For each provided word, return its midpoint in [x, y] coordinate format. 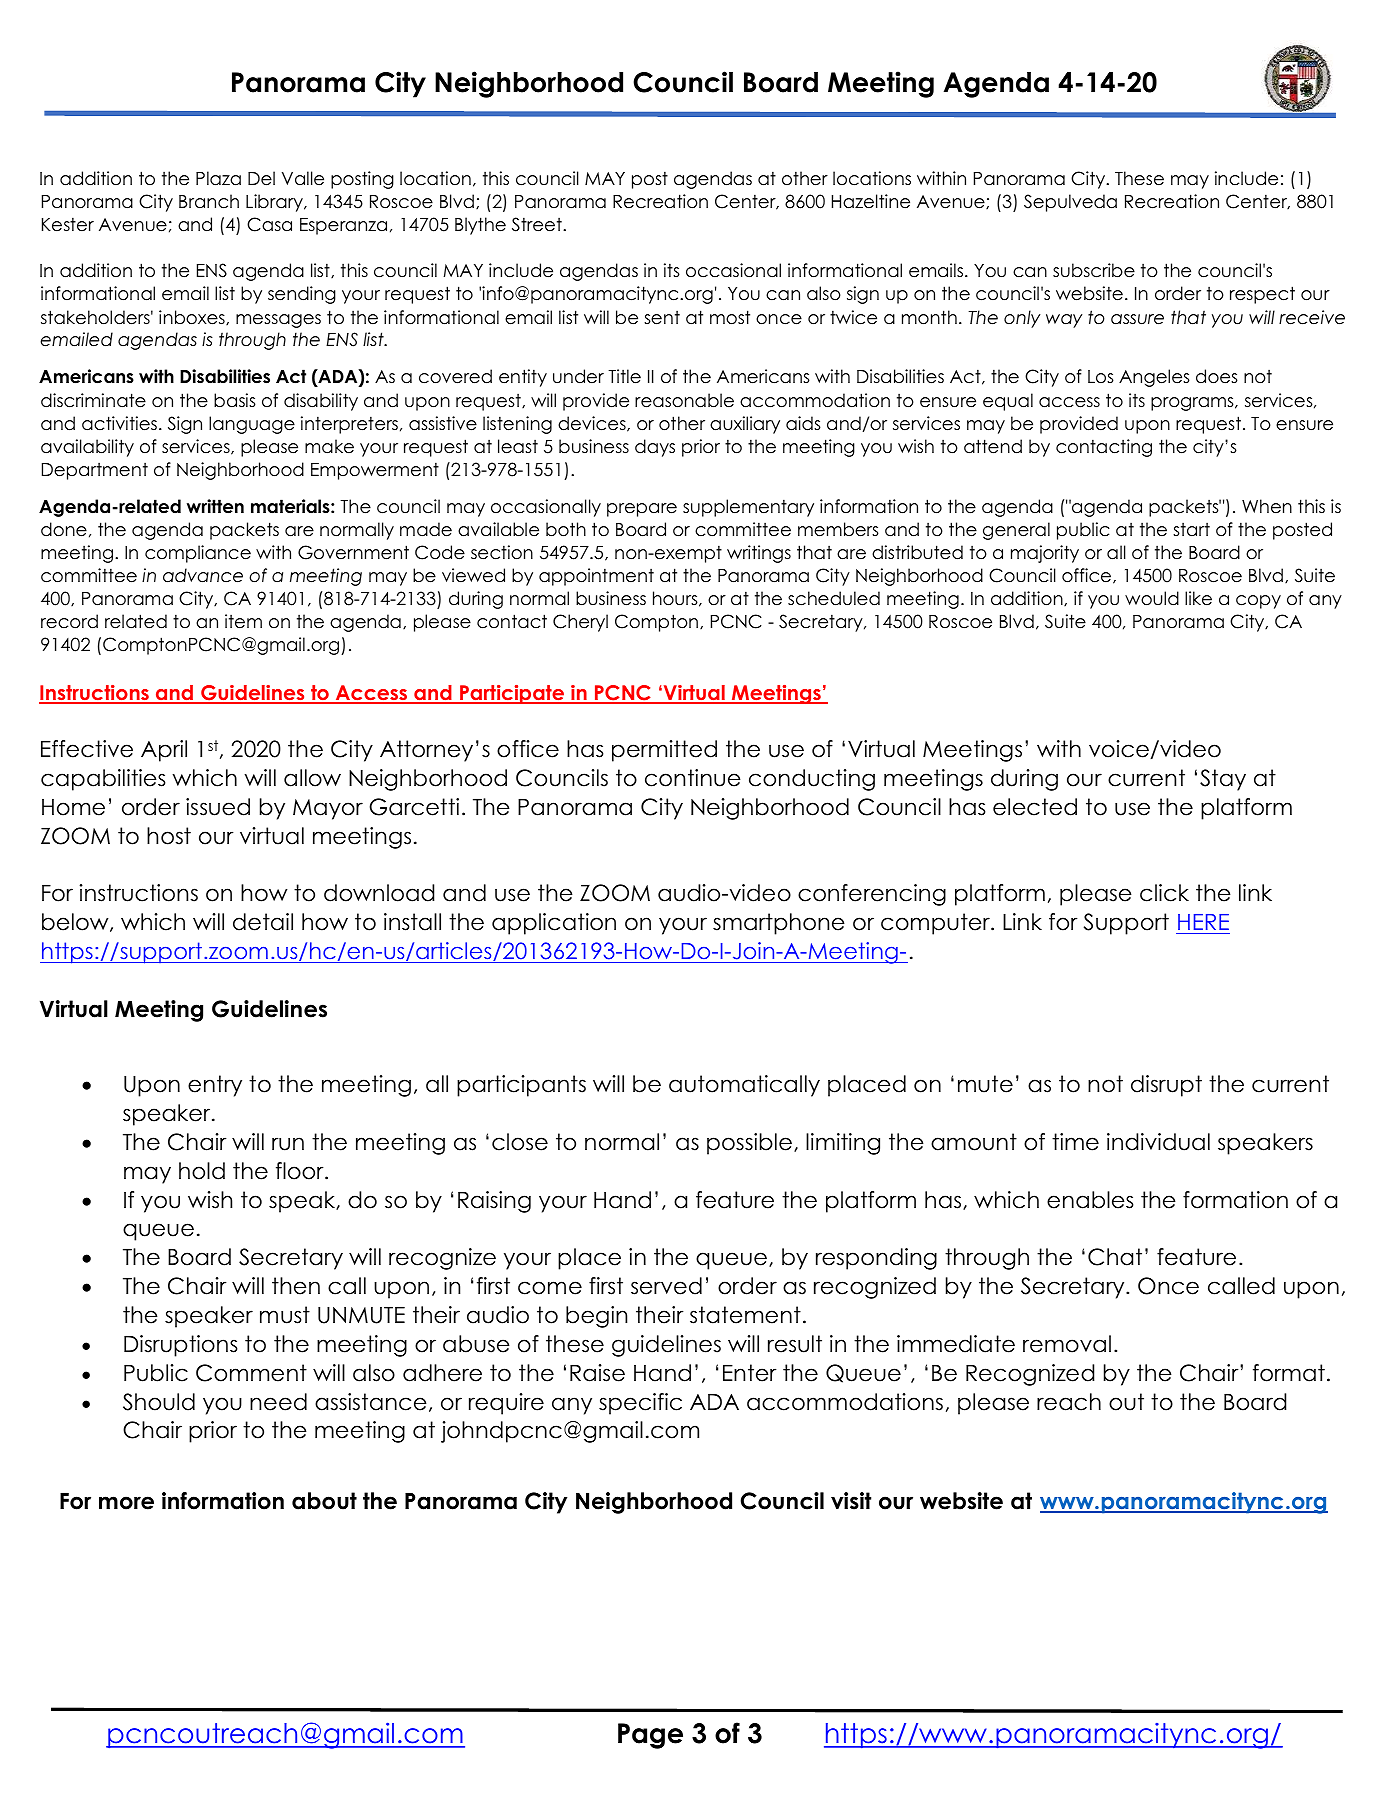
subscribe [1094, 270]
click [1164, 893]
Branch [209, 201]
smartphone [779, 924]
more [126, 1503]
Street [538, 224]
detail [263, 922]
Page [650, 1736]
